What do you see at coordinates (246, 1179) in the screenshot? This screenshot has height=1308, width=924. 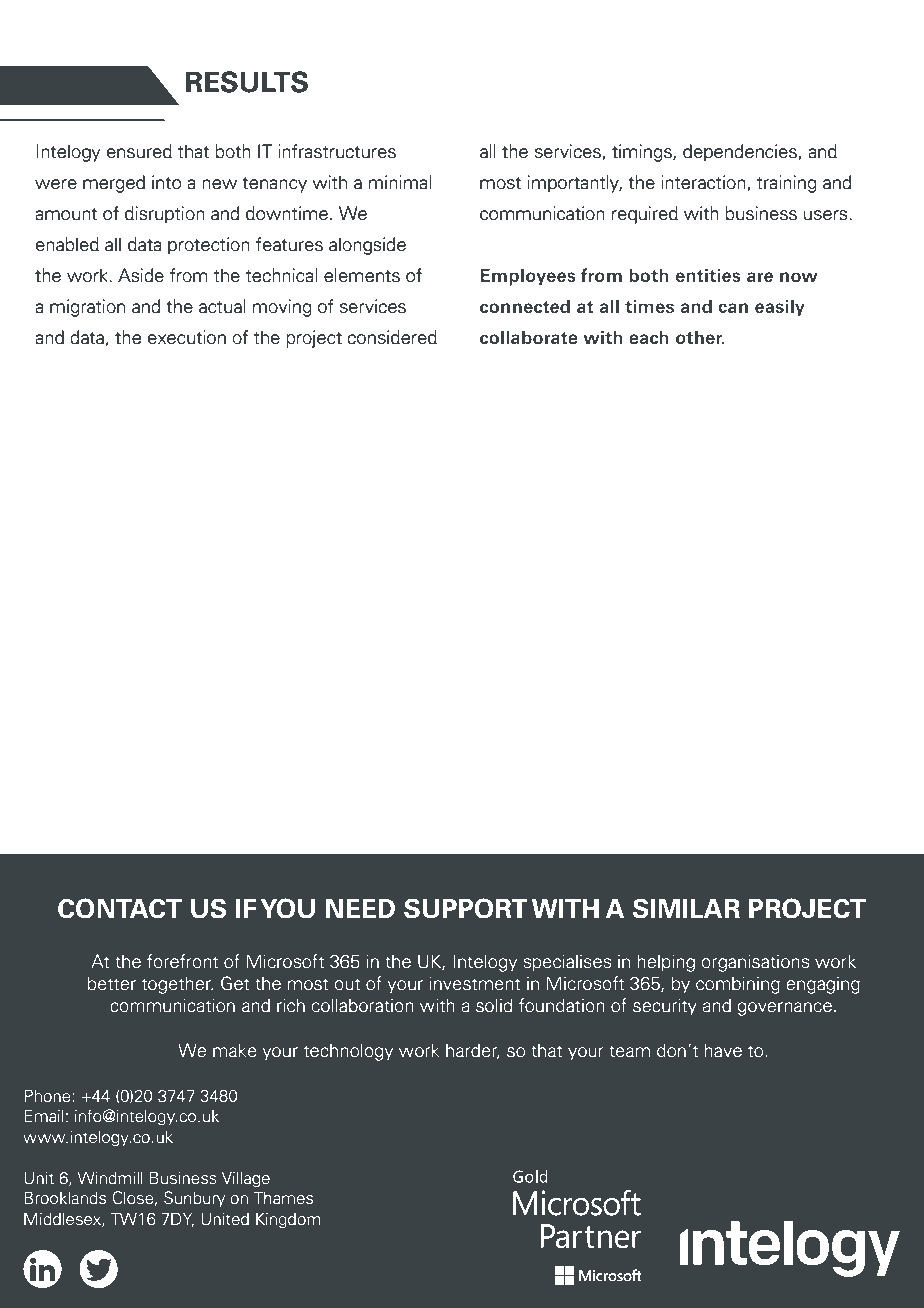 I see `Village` at bounding box center [246, 1179].
